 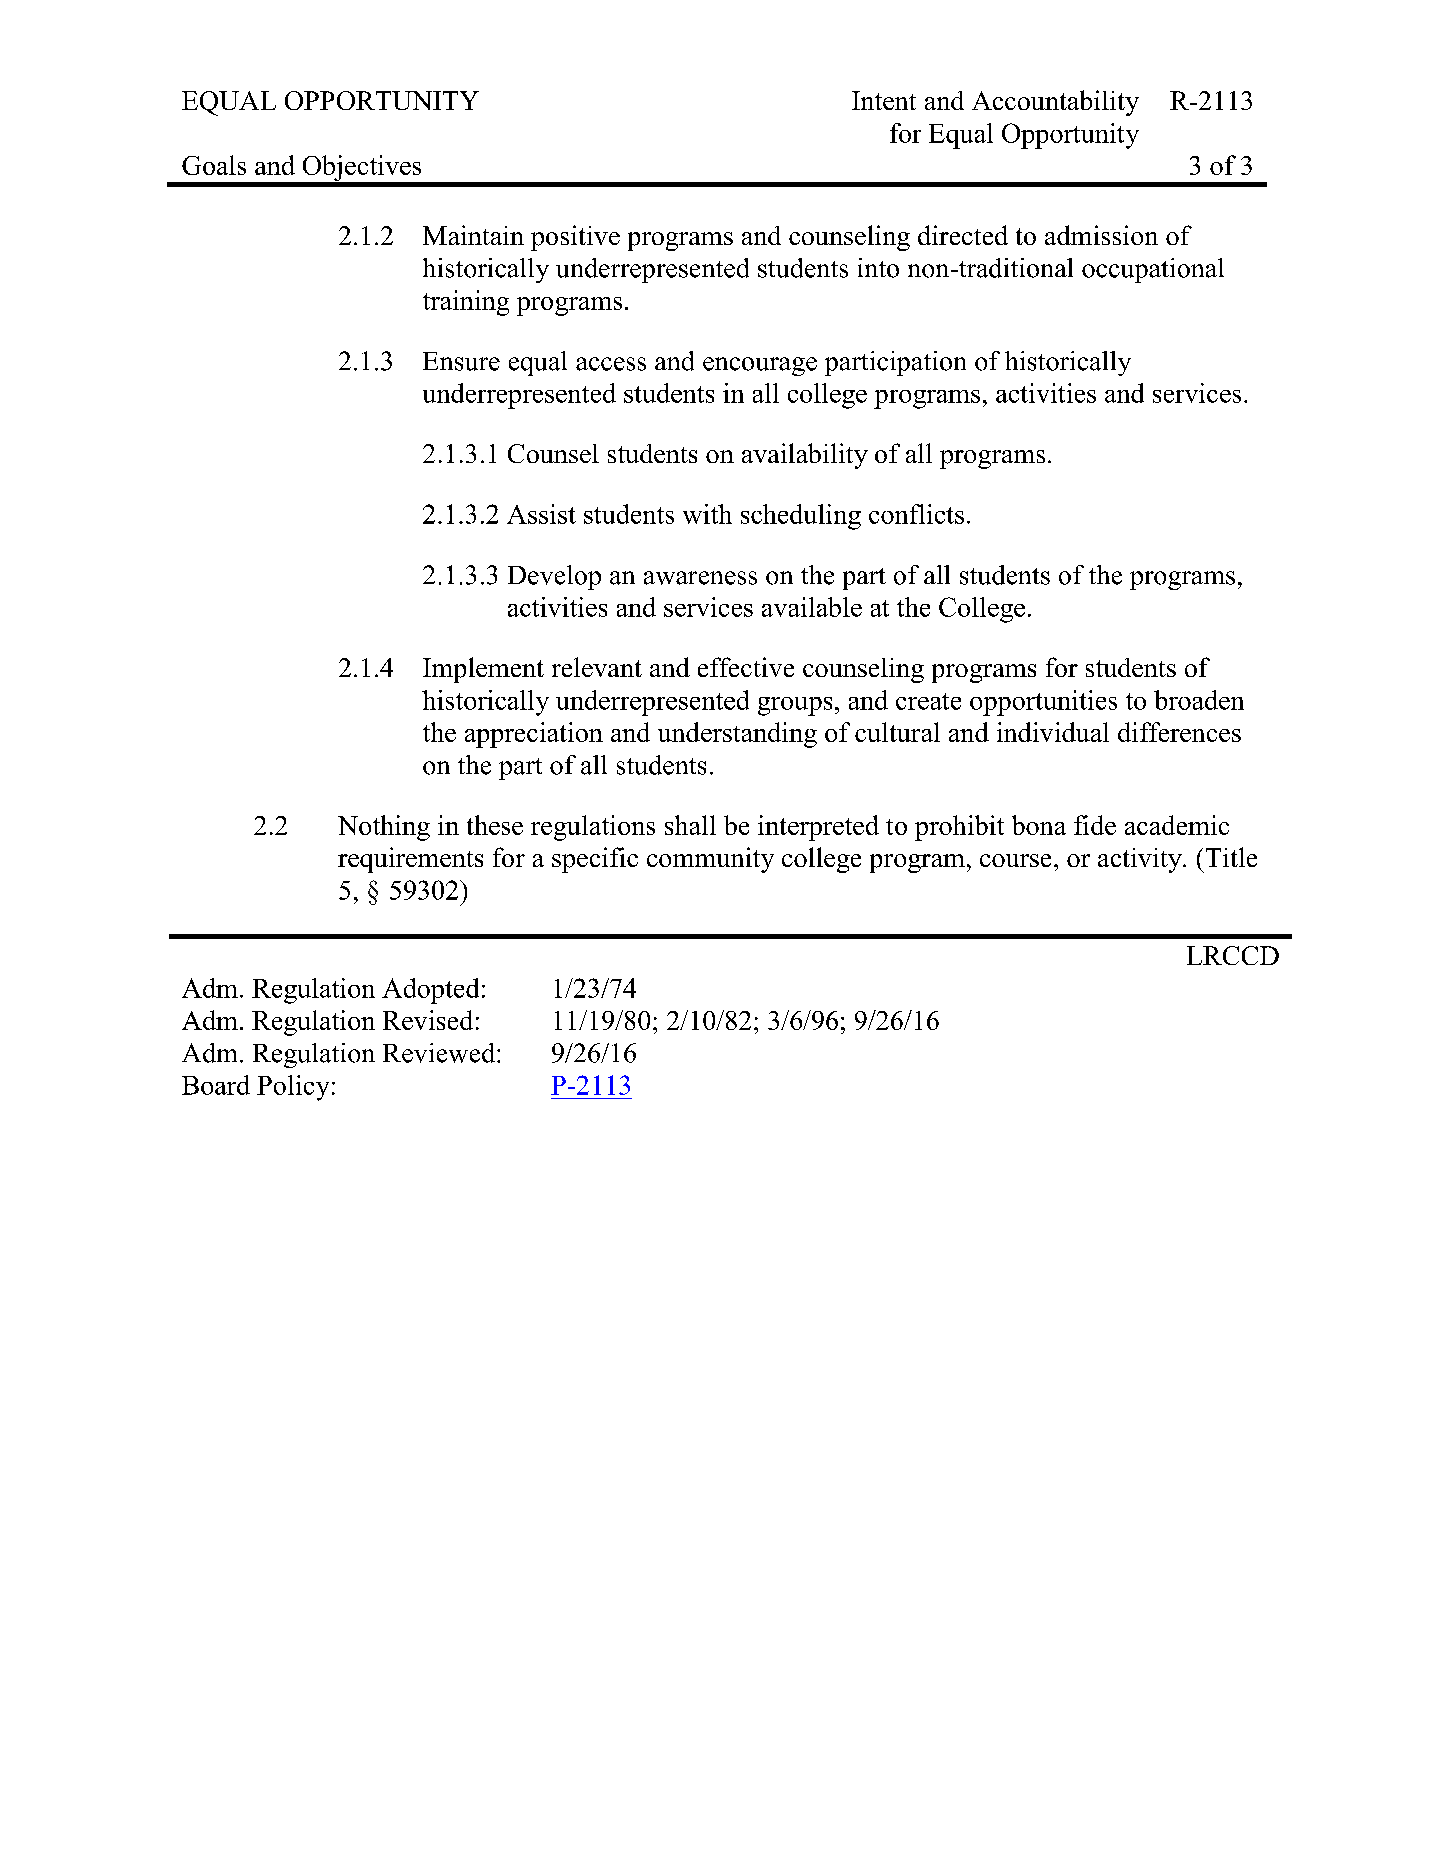 I want to click on conflicts, so click(x=916, y=514).
